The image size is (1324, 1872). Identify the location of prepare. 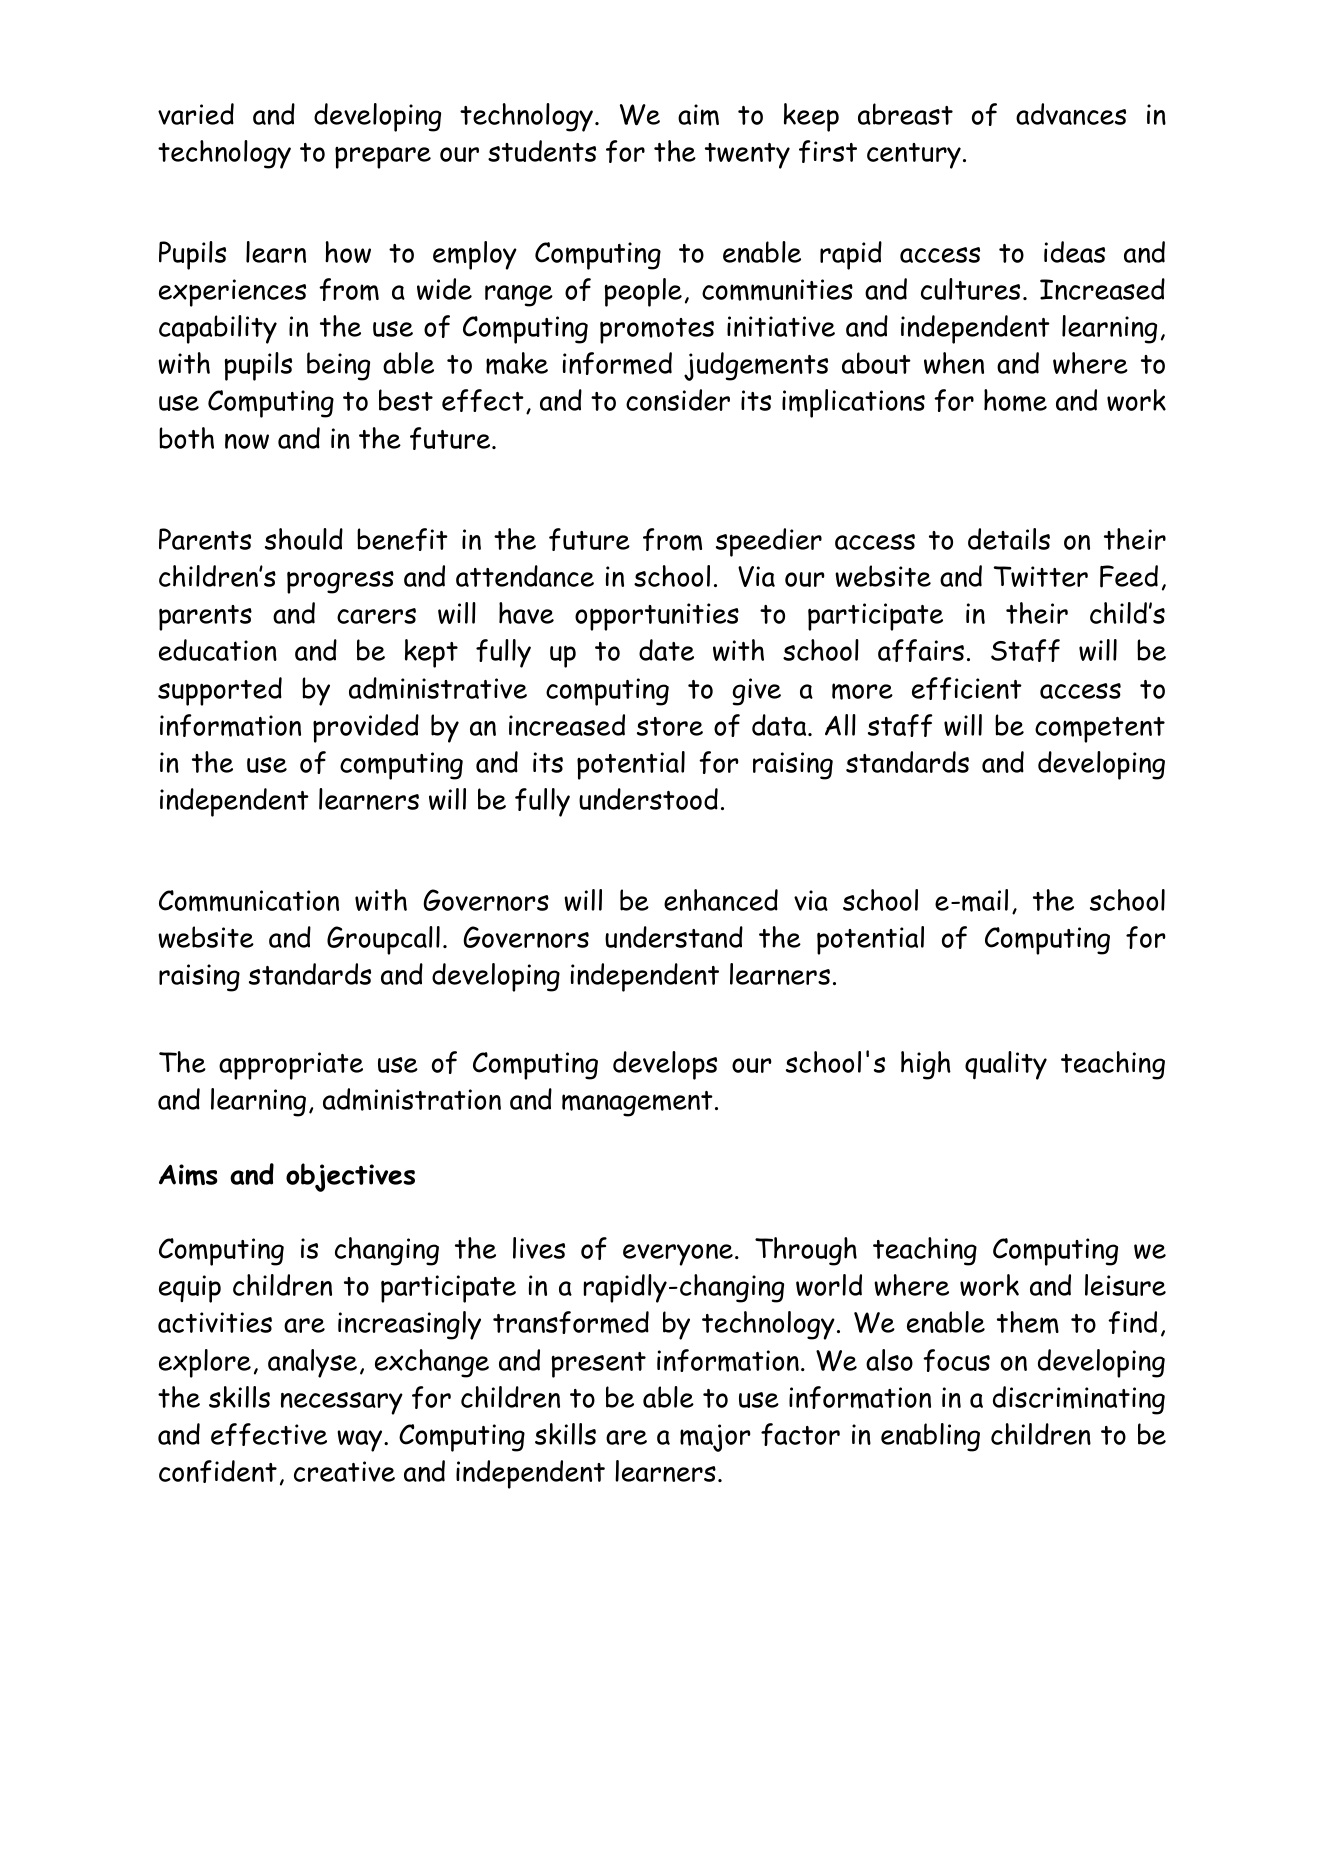
(383, 157).
